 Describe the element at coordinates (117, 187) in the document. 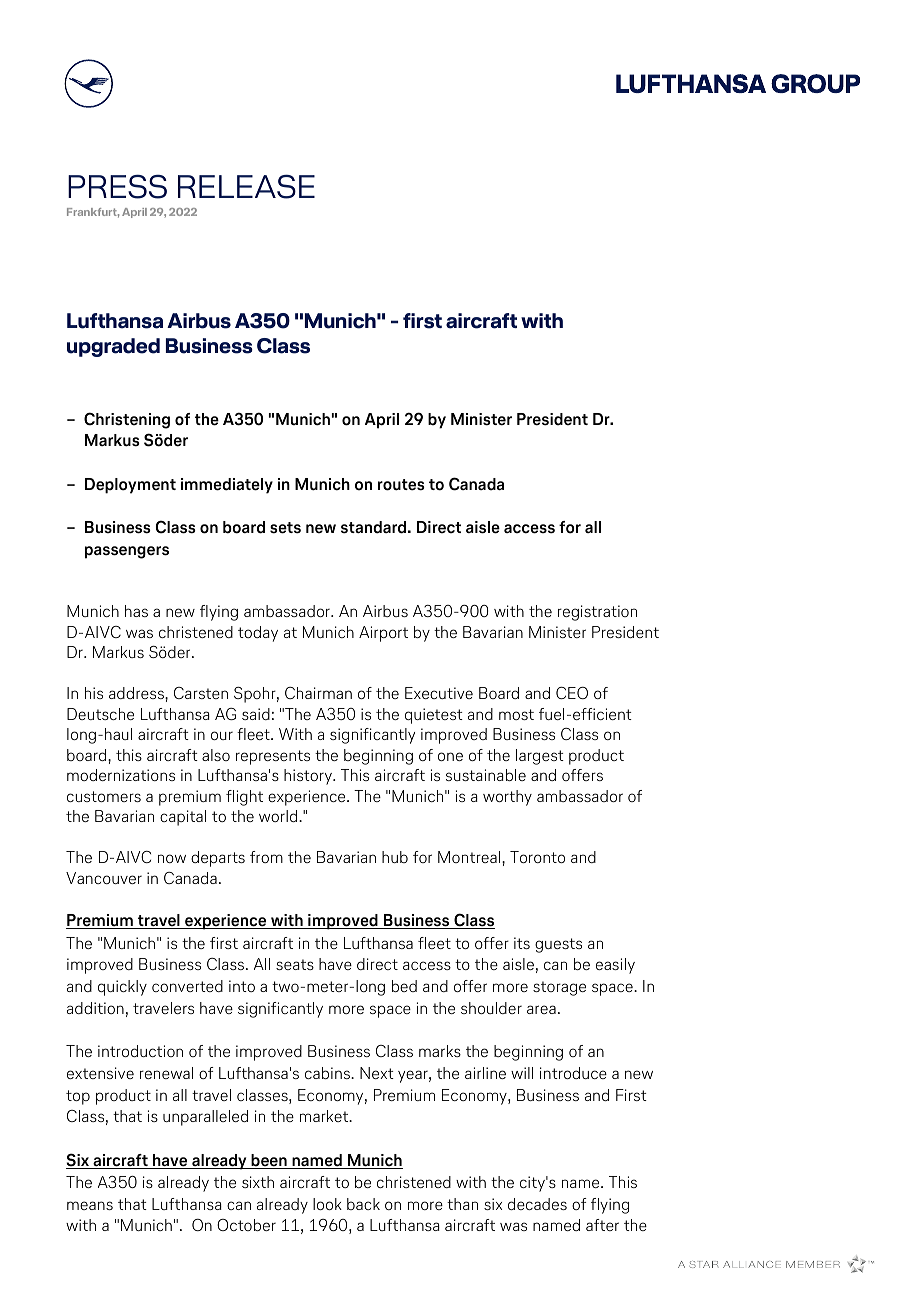

I see `PRESS` at that location.
